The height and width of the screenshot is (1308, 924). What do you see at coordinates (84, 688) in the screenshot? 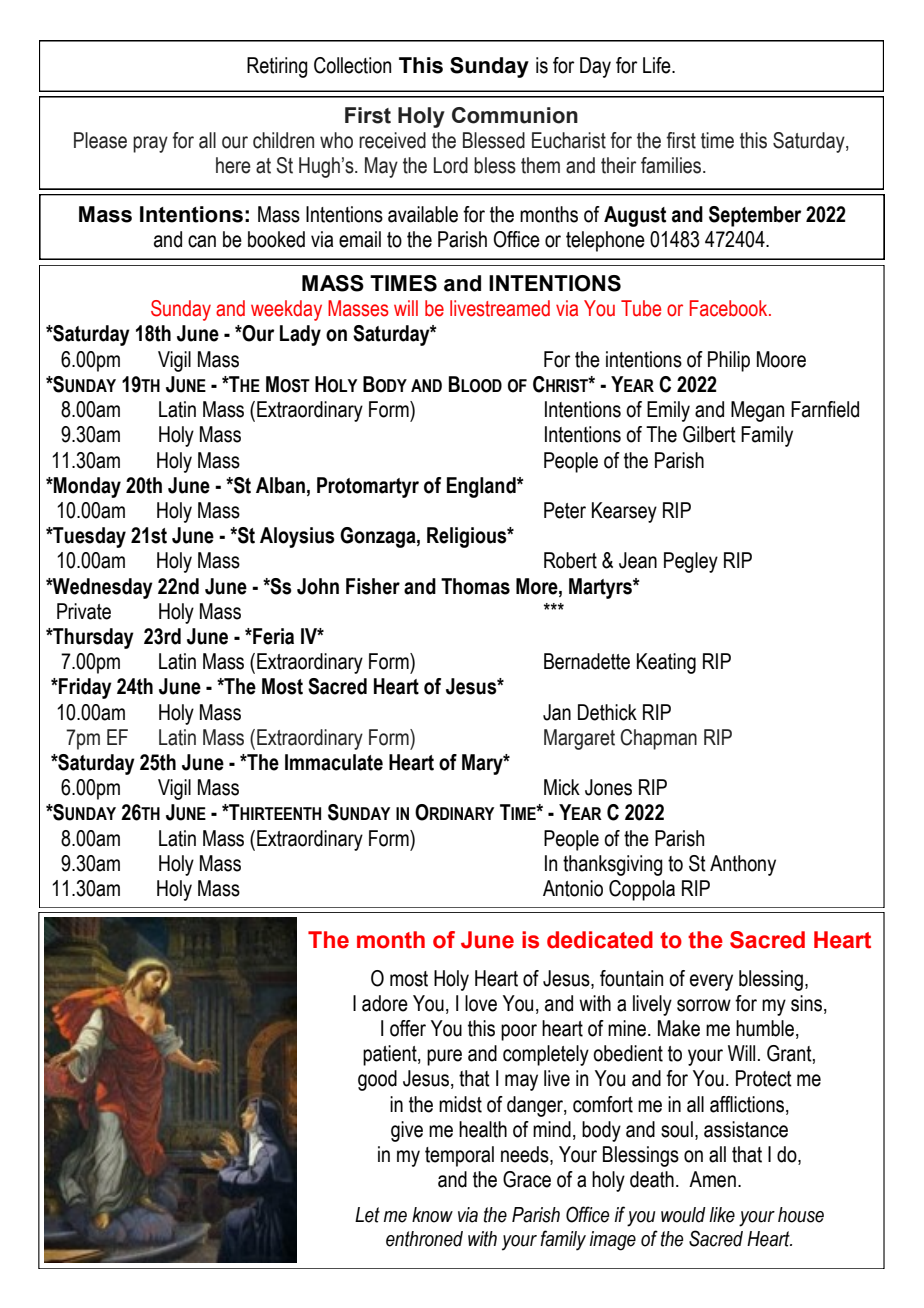
I see `Friday` at bounding box center [84, 688].
